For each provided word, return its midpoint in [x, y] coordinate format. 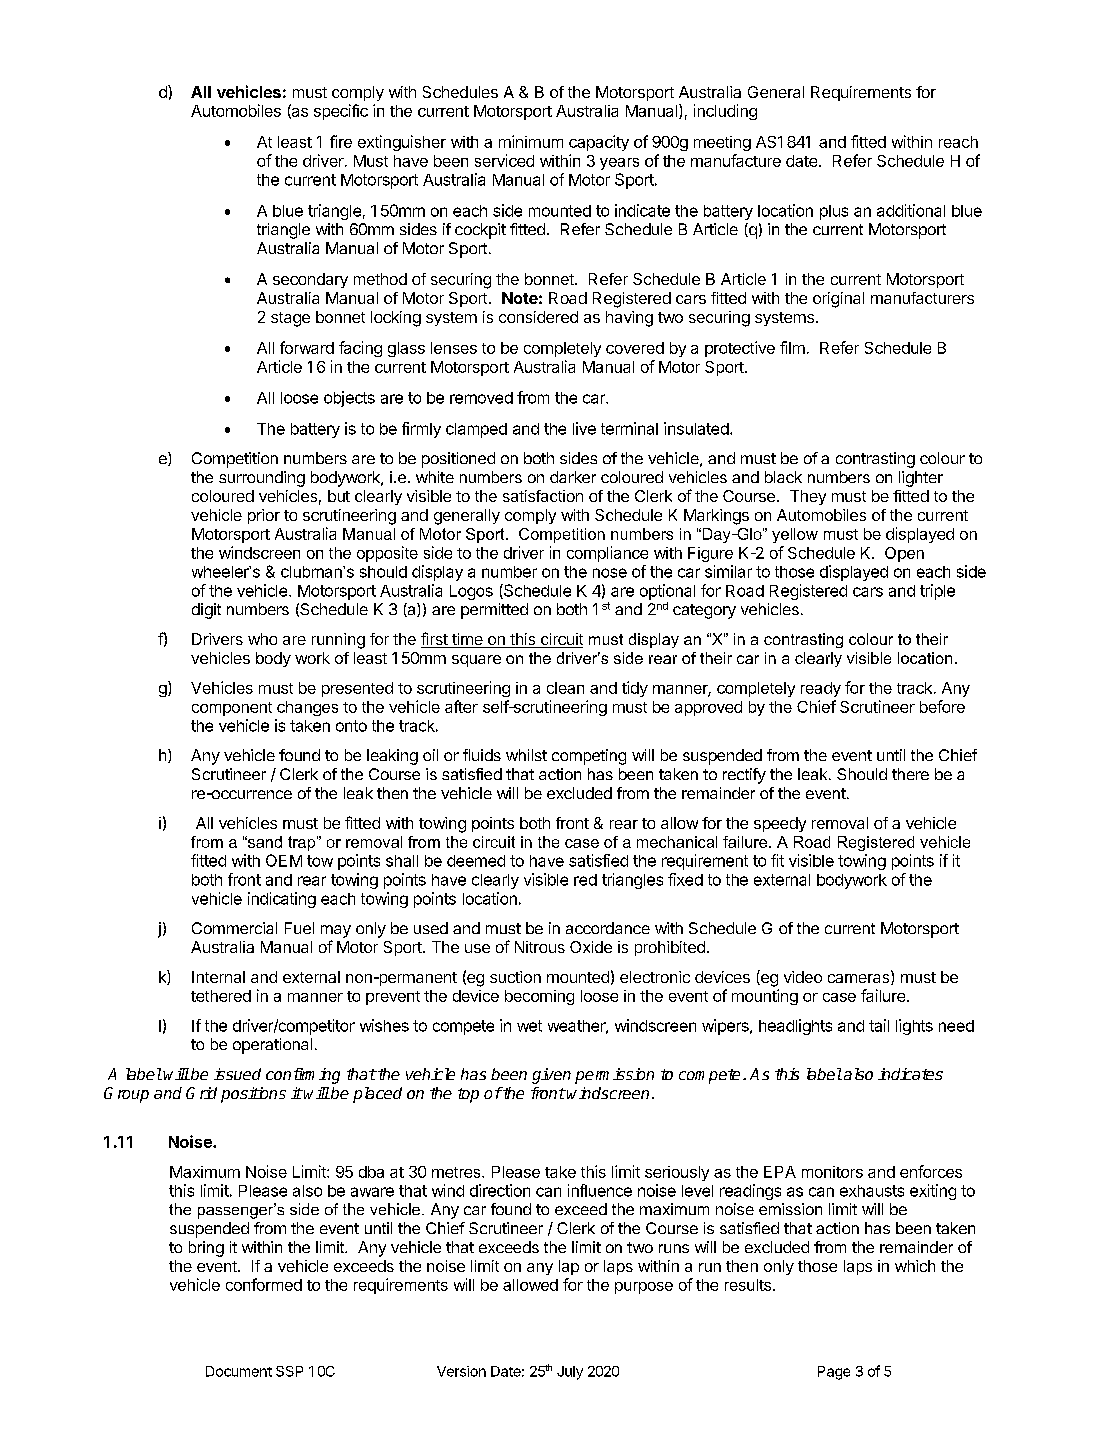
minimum [531, 141]
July [570, 1373]
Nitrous [540, 947]
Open [904, 554]
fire [341, 141]
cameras [860, 979]
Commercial [234, 928]
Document [239, 1371]
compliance [607, 554]
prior [264, 516]
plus [834, 212]
